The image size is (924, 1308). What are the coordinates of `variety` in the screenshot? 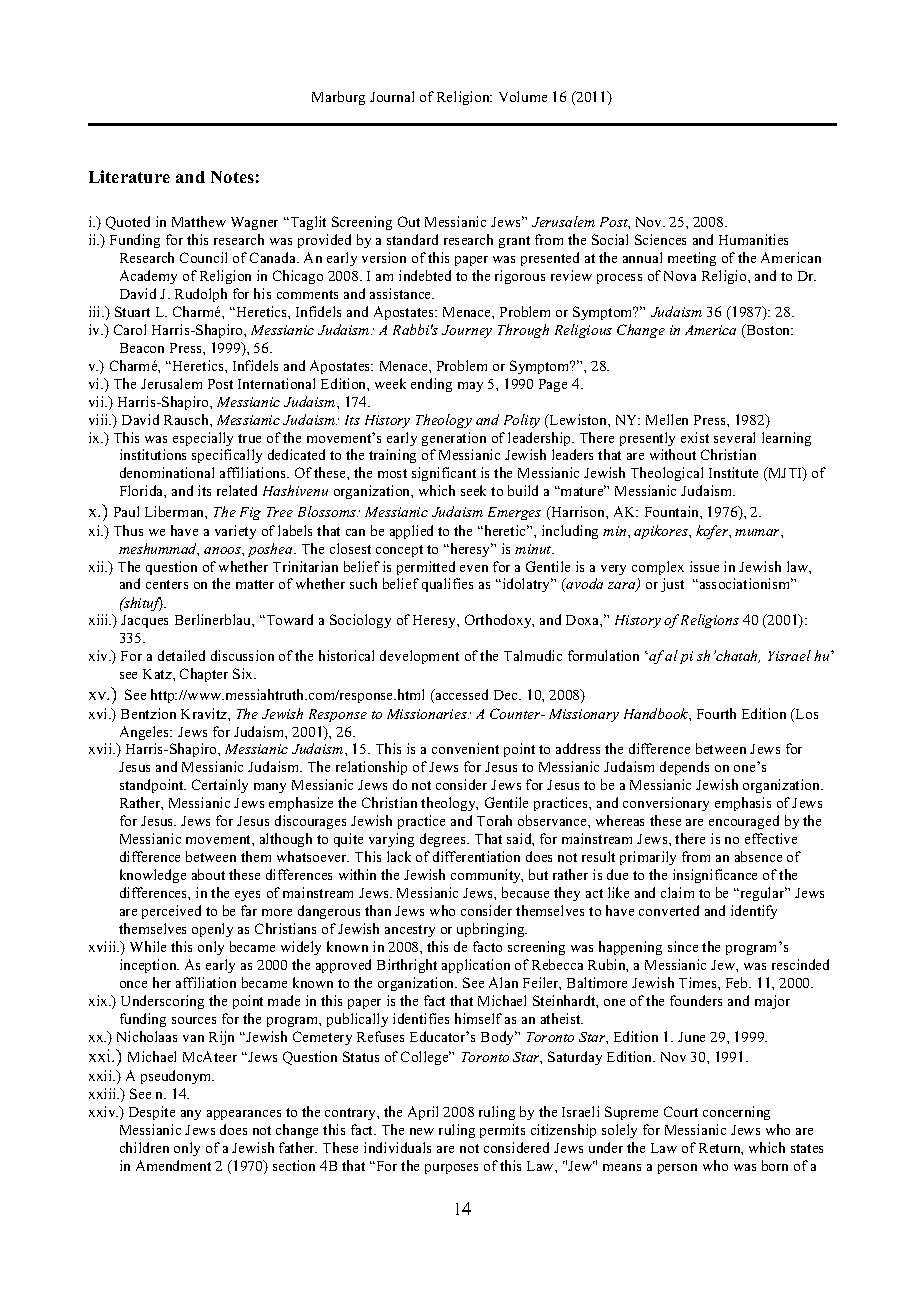 It's located at (235, 532).
